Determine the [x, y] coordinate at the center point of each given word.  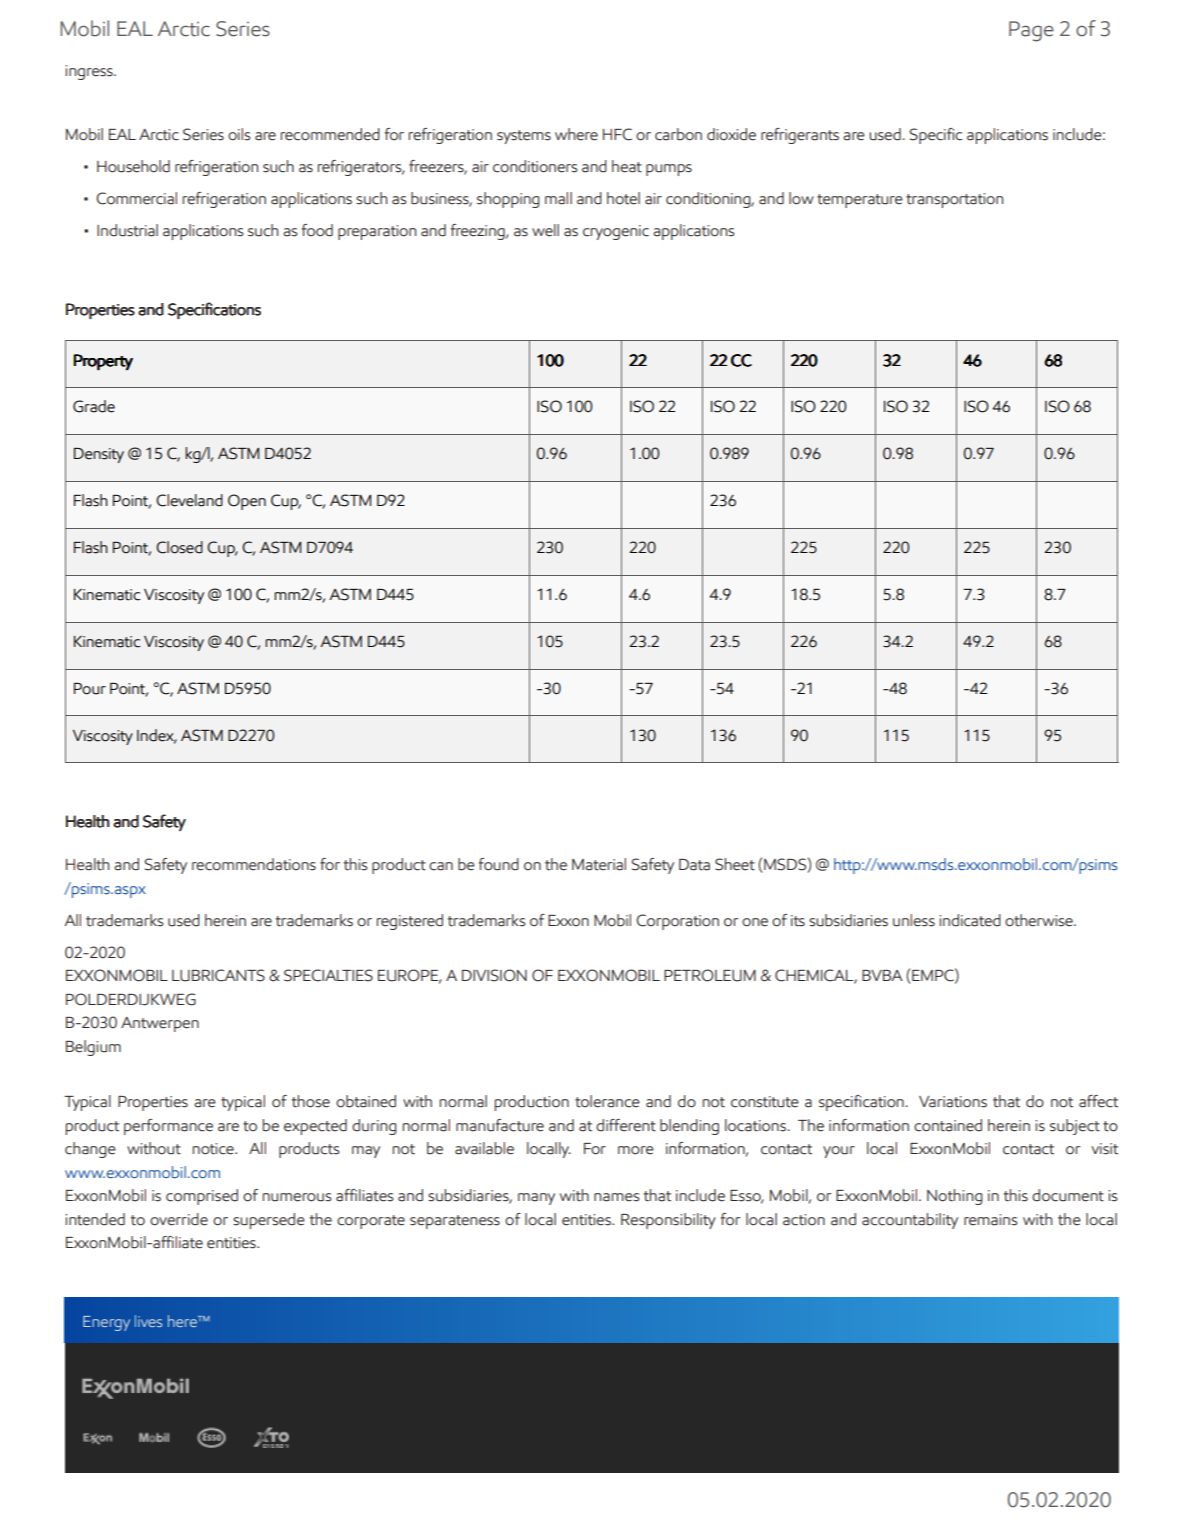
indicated [970, 920]
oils [239, 134]
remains [990, 1220]
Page [1031, 31]
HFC [617, 134]
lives [148, 1321]
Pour [90, 689]
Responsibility [668, 1221]
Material [599, 864]
